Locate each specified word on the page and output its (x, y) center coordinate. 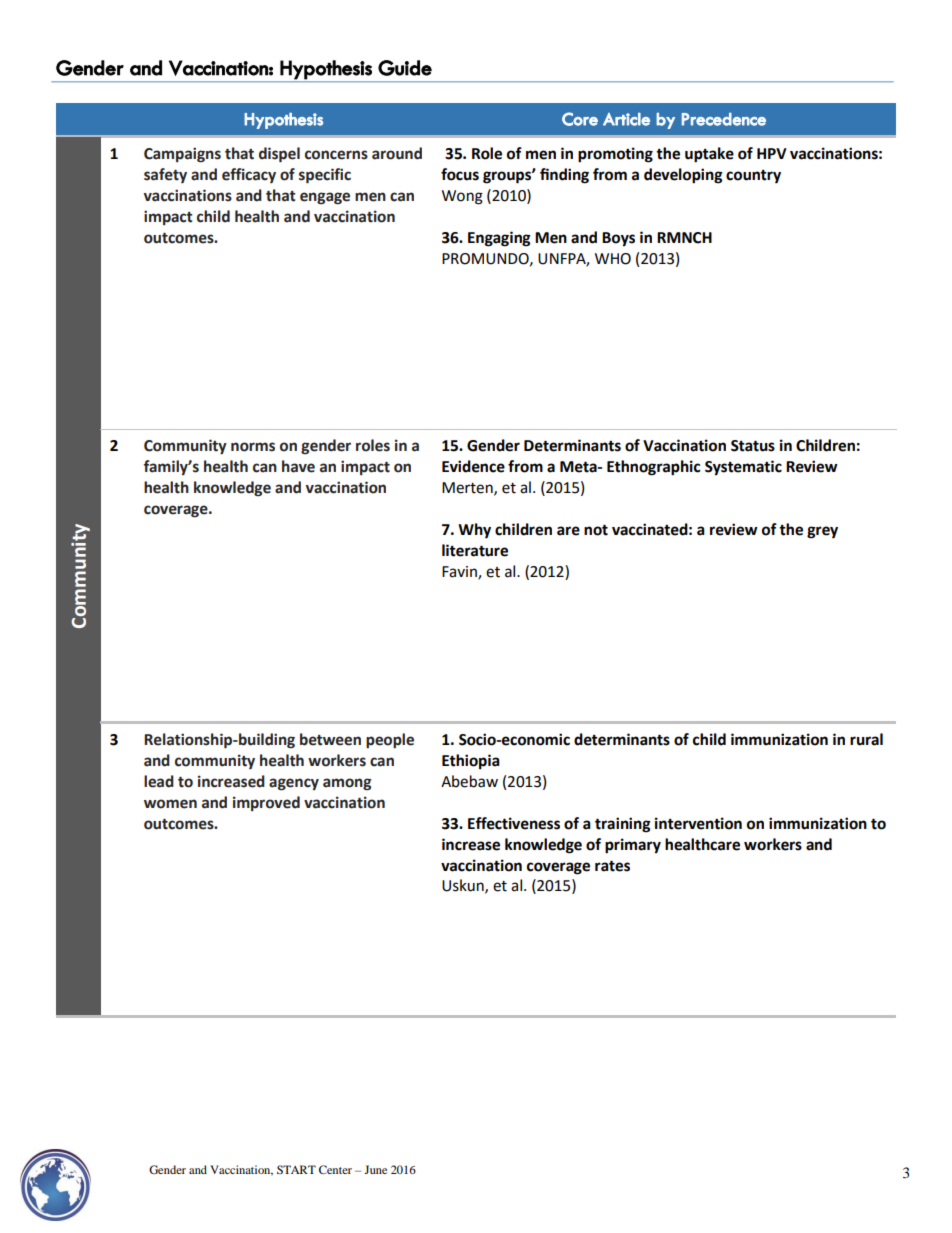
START (296, 1169)
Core (580, 119)
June (376, 1169)
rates (612, 866)
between (330, 739)
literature (475, 550)
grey (822, 532)
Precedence (724, 119)
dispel (279, 155)
